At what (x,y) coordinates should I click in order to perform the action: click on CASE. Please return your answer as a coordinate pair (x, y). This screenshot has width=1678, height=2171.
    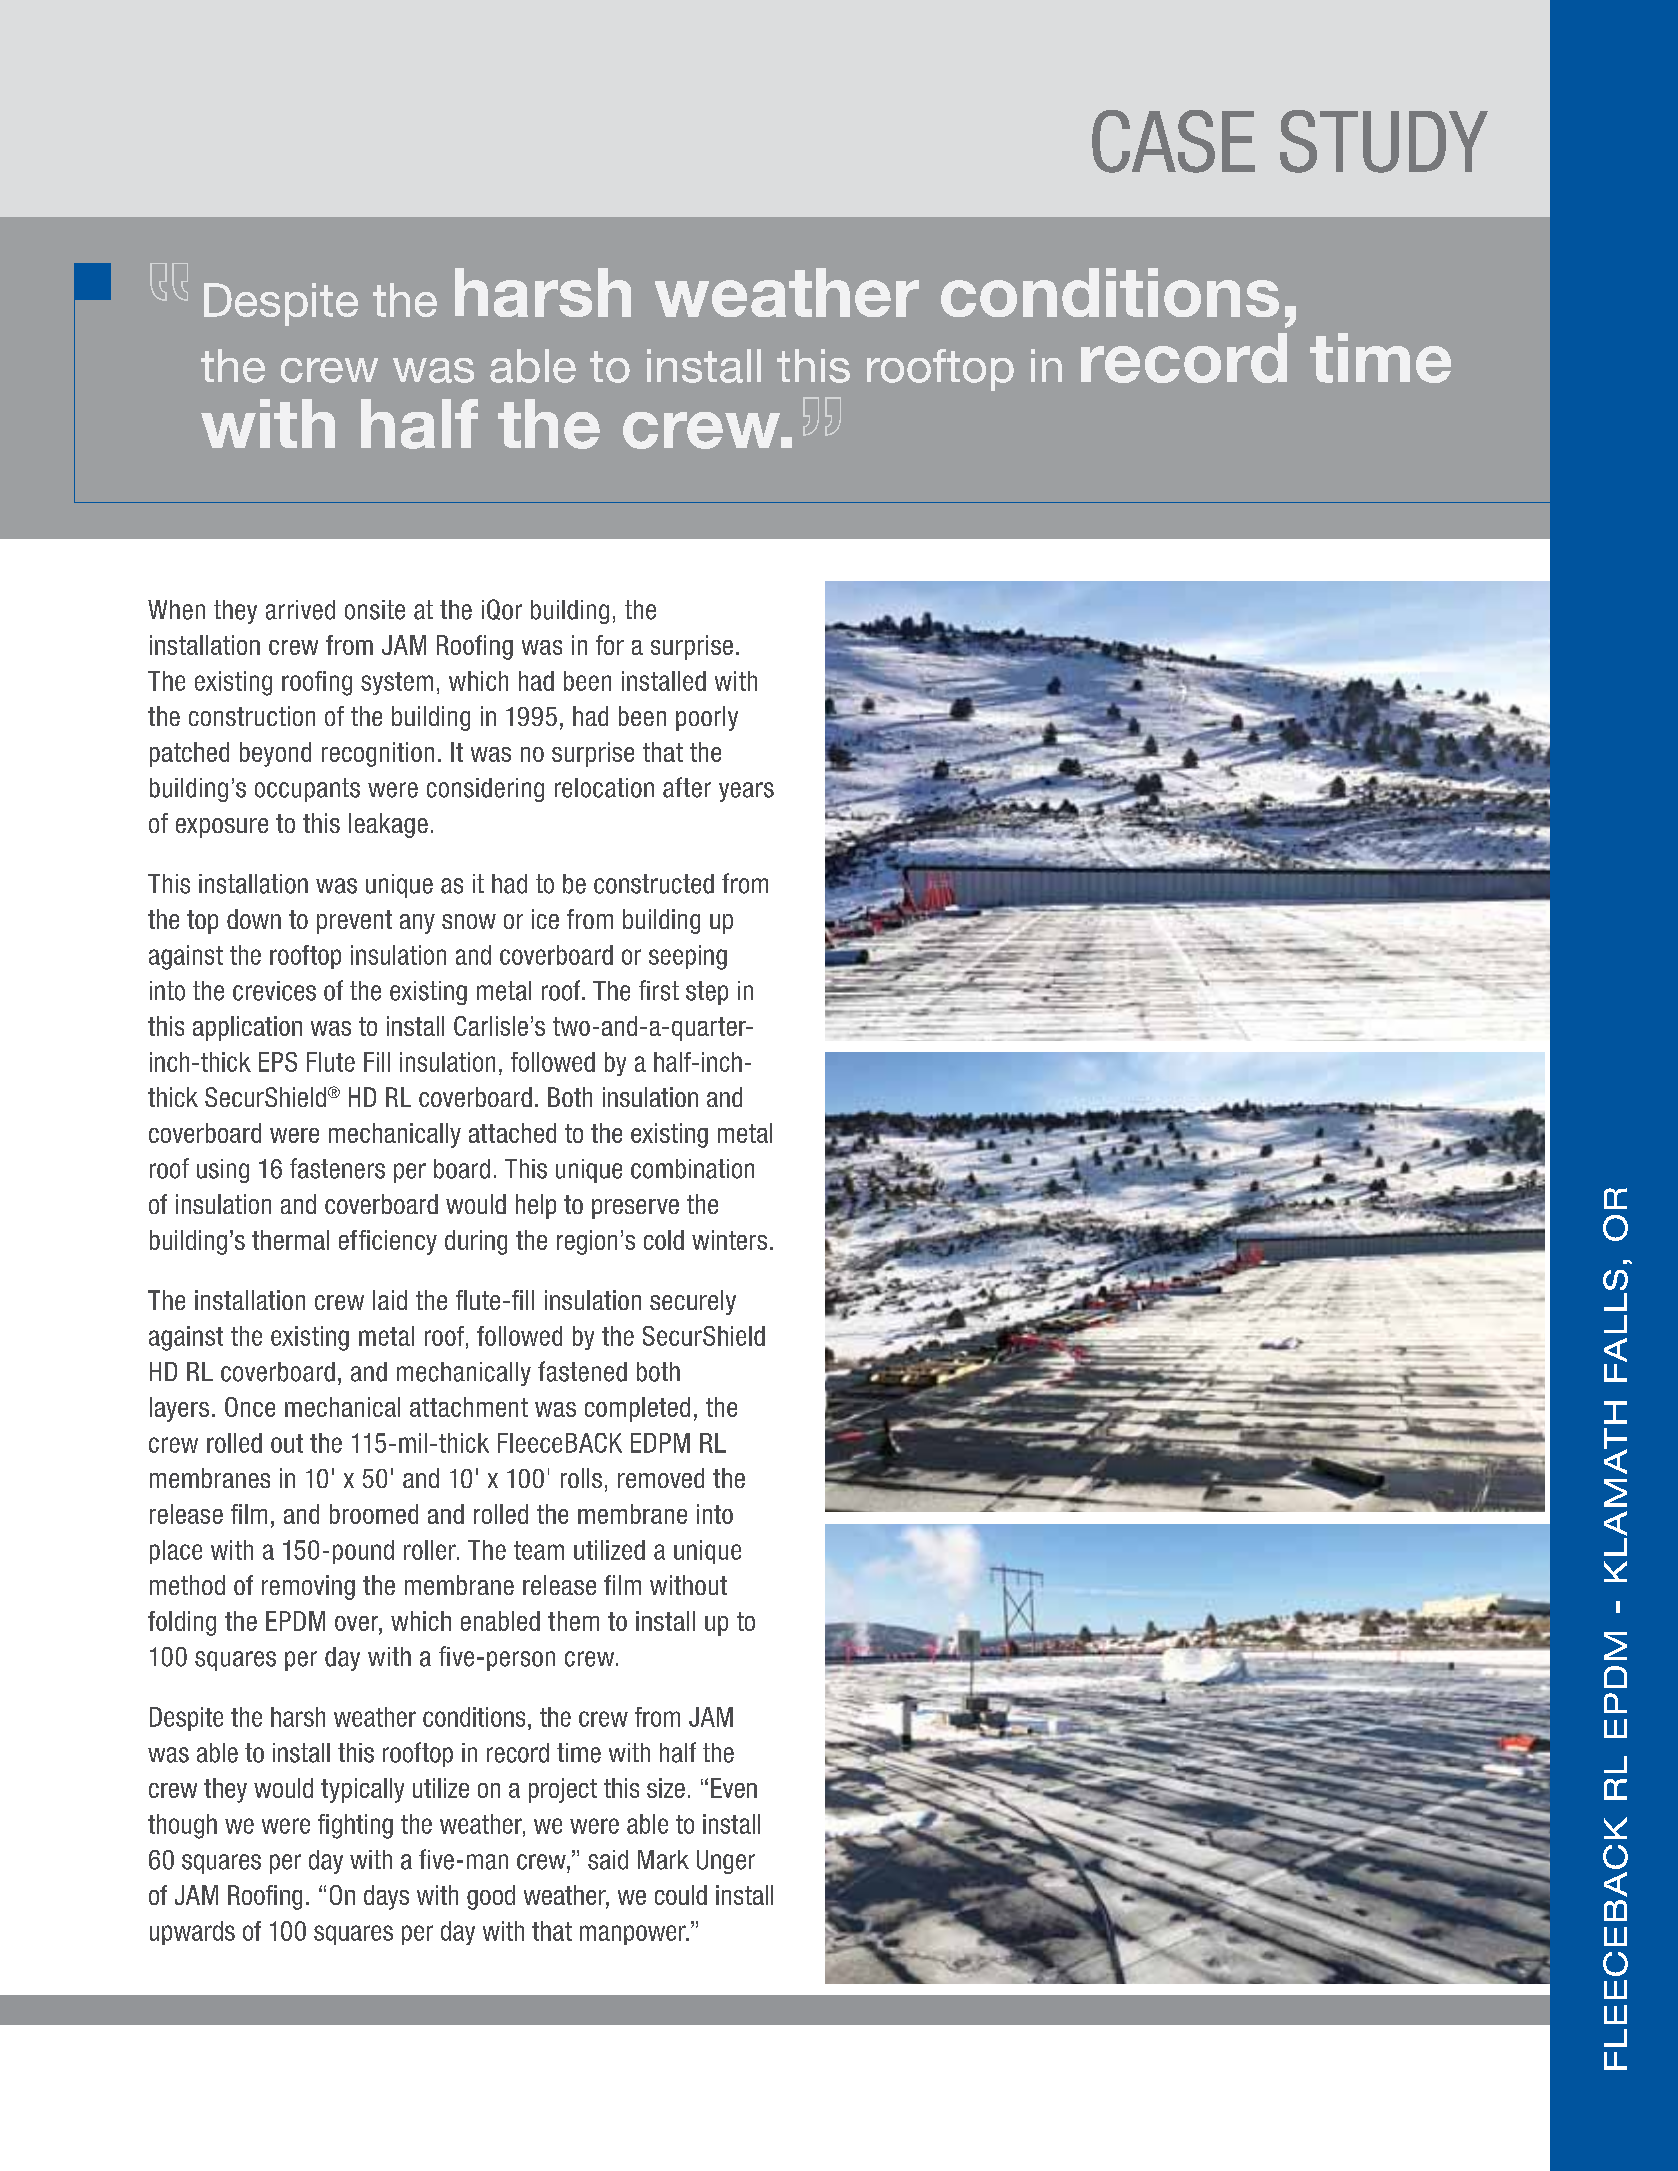
    Looking at the image, I should click on (1173, 141).
